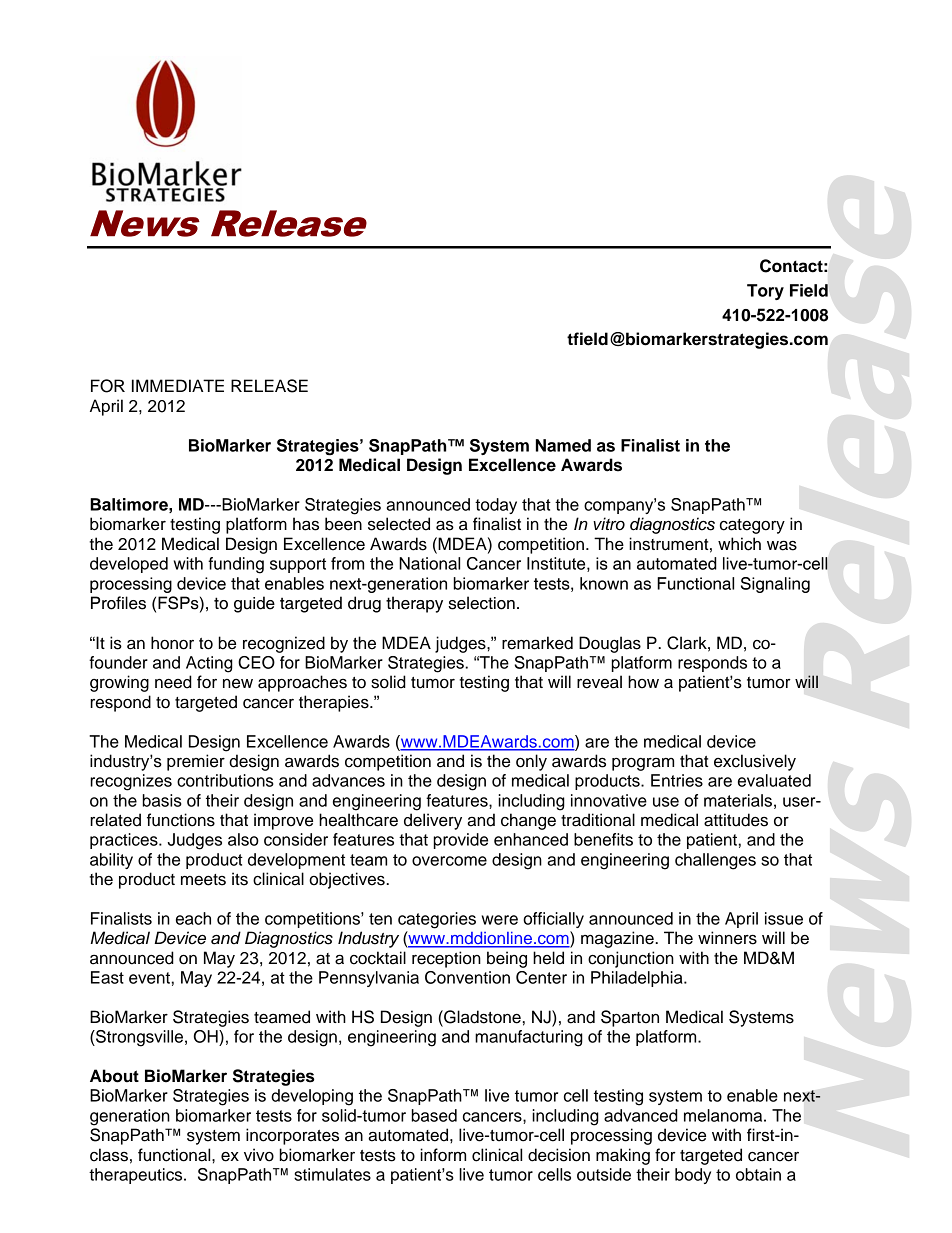 This screenshot has height=1233, width=952. Describe the element at coordinates (443, 1155) in the screenshot. I see `inform` at that location.
